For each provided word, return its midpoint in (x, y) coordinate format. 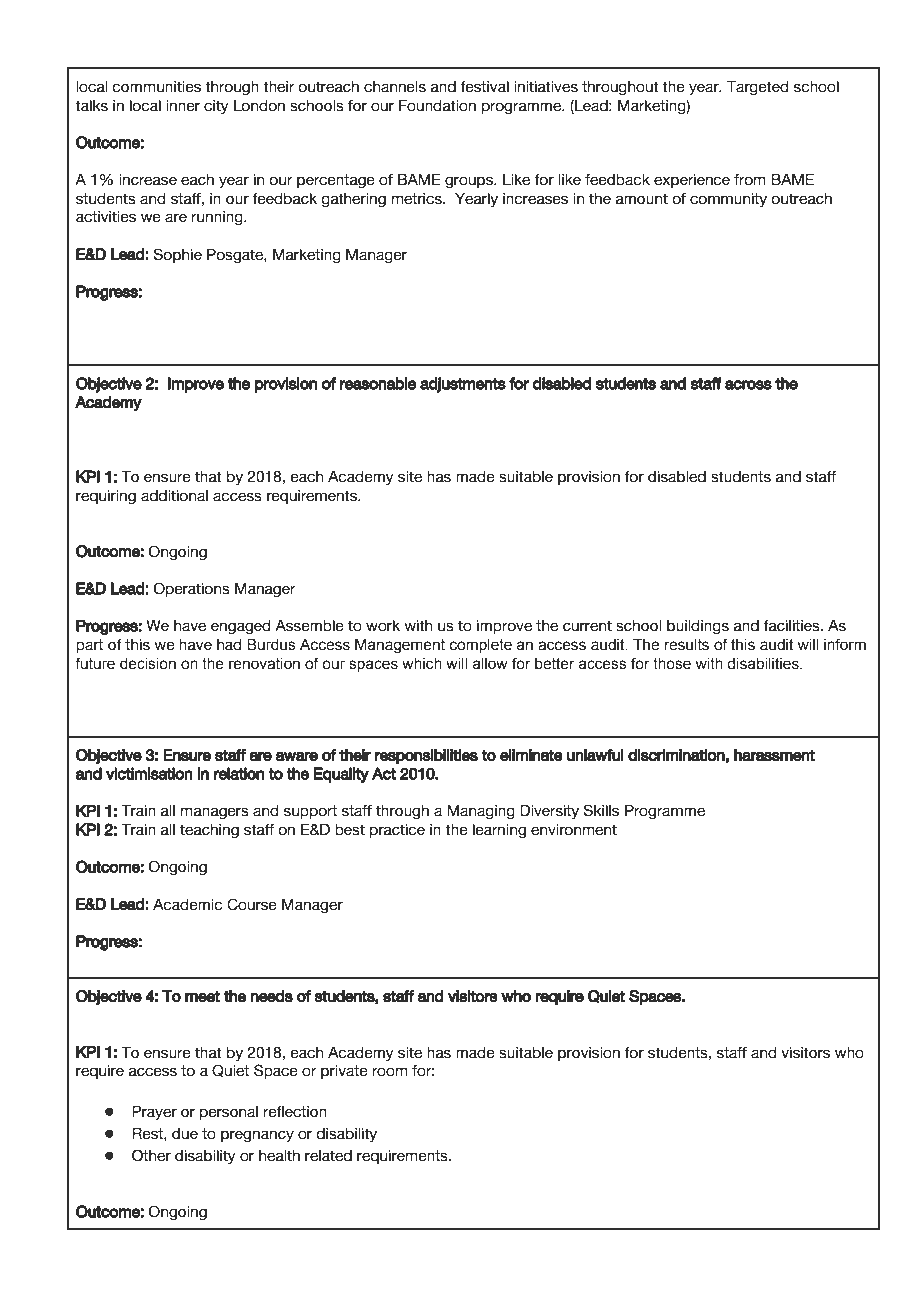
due (185, 1134)
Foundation (437, 106)
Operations (192, 590)
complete (481, 646)
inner (183, 106)
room (390, 1072)
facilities (792, 626)
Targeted (758, 88)
